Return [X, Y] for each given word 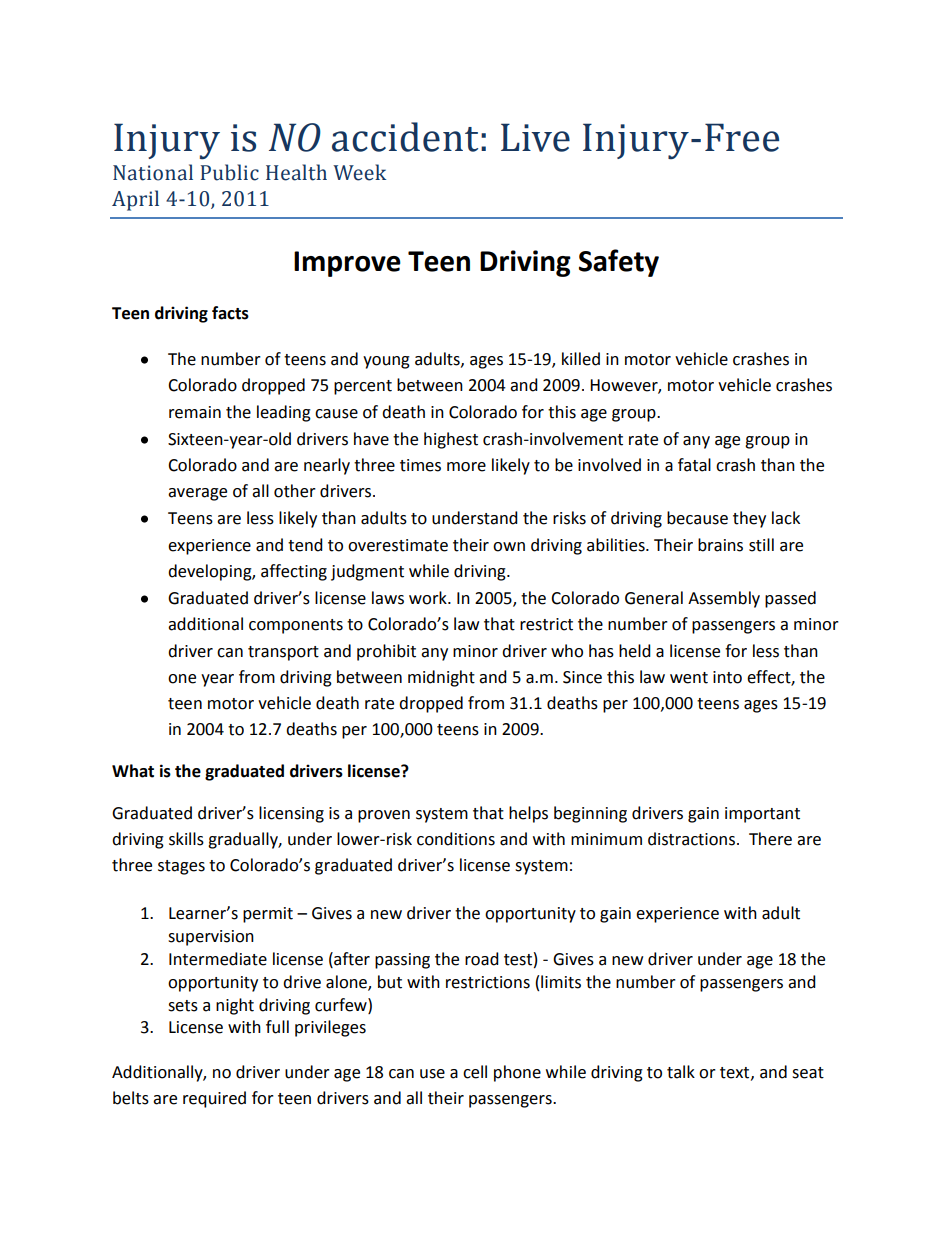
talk [681, 1072]
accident [405, 137]
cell [475, 1072]
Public [230, 172]
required [214, 1099]
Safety [619, 263]
